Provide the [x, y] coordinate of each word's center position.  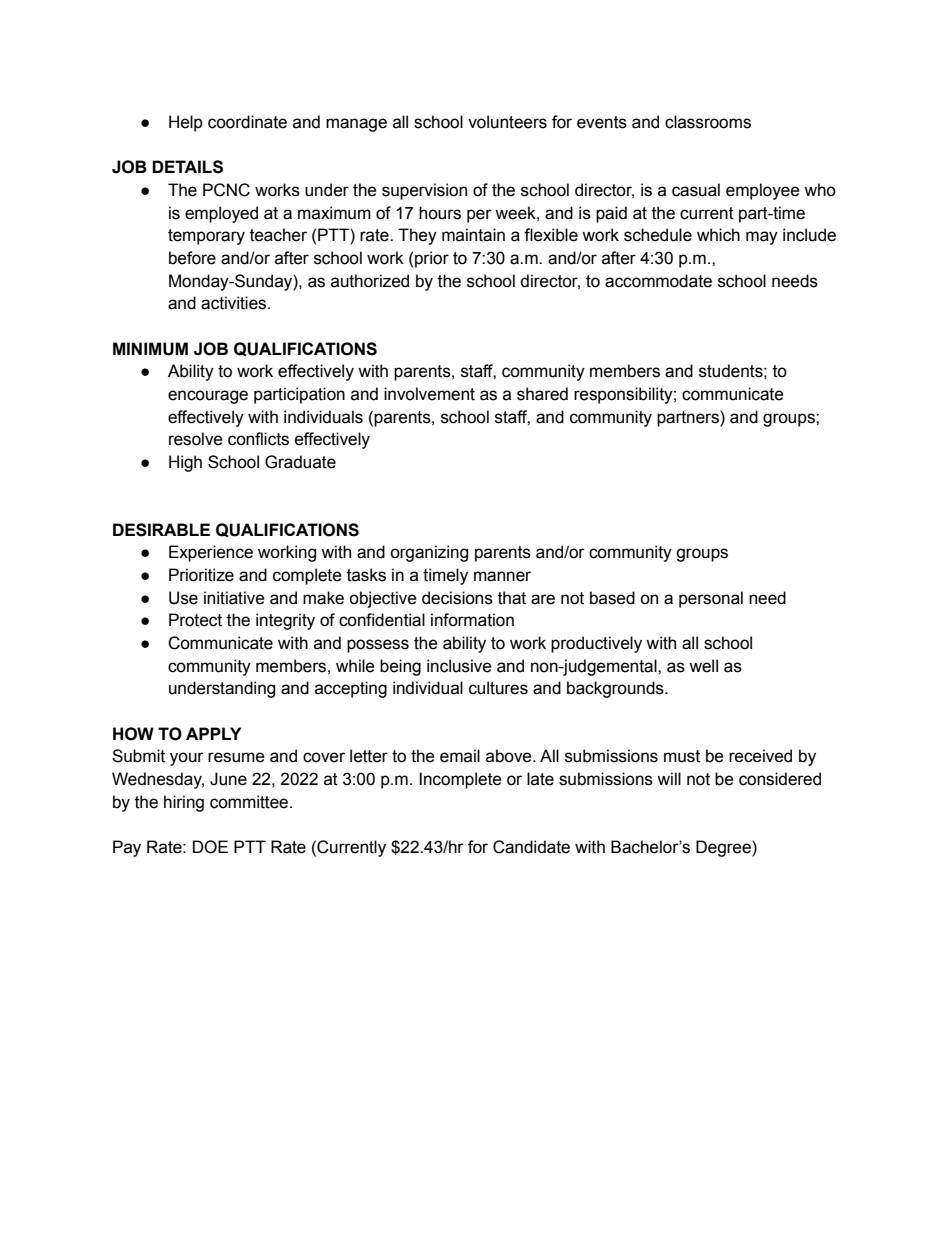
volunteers [507, 122]
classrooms [708, 122]
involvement [429, 394]
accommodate [658, 281]
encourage [208, 397]
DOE [210, 847]
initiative [234, 598]
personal [711, 599]
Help [186, 123]
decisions [457, 598]
